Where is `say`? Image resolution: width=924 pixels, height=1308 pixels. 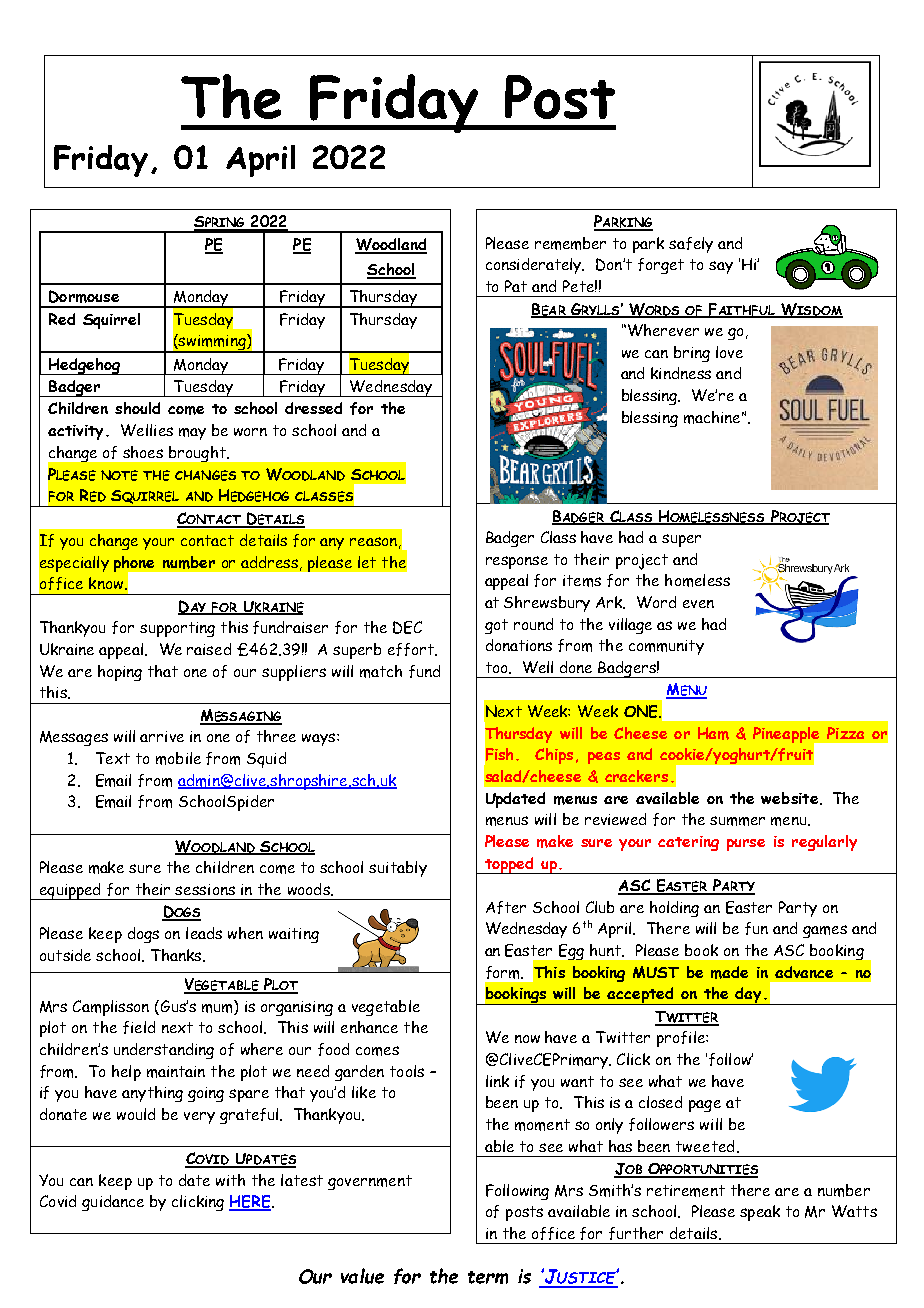
say is located at coordinates (721, 267).
